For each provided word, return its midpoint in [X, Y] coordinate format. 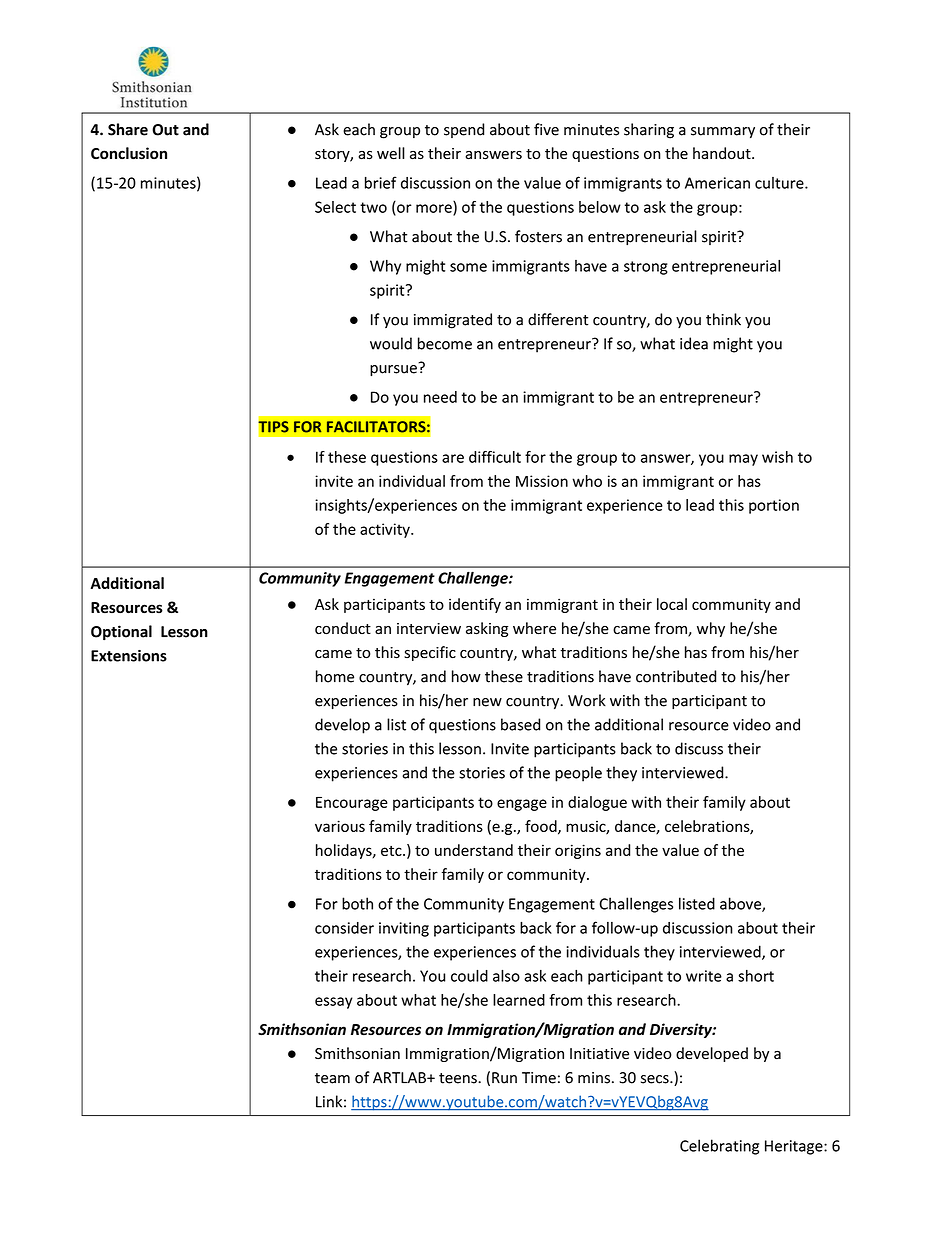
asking [487, 629]
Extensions [129, 656]
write [704, 976]
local [672, 604]
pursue [394, 369]
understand [474, 850]
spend [464, 130]
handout [723, 153]
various [340, 826]
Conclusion [129, 153]
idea [694, 343]
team [332, 1078]
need [440, 397]
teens [459, 1078]
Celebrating [719, 1147]
